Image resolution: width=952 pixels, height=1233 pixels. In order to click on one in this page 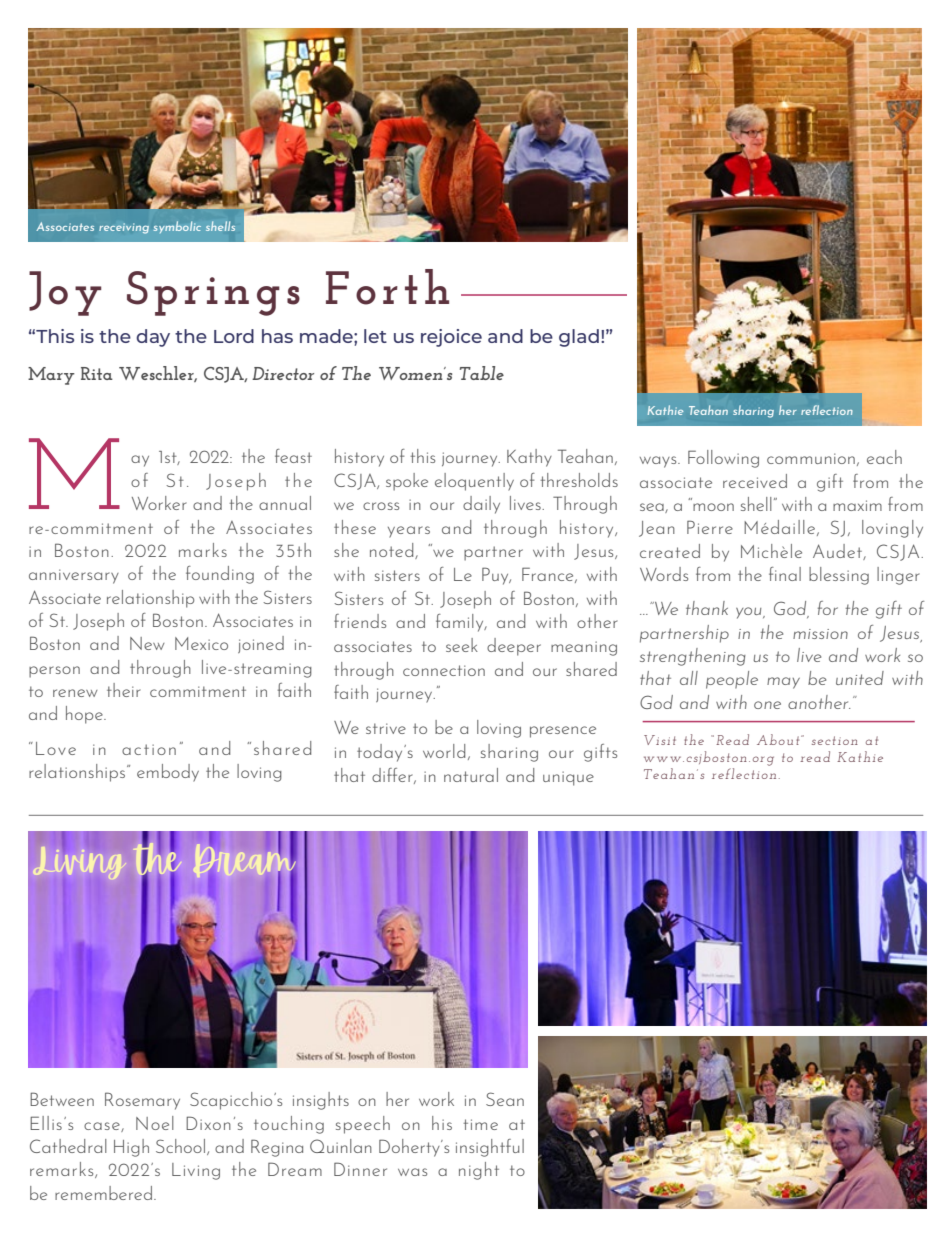, I will do `click(767, 705)`.
